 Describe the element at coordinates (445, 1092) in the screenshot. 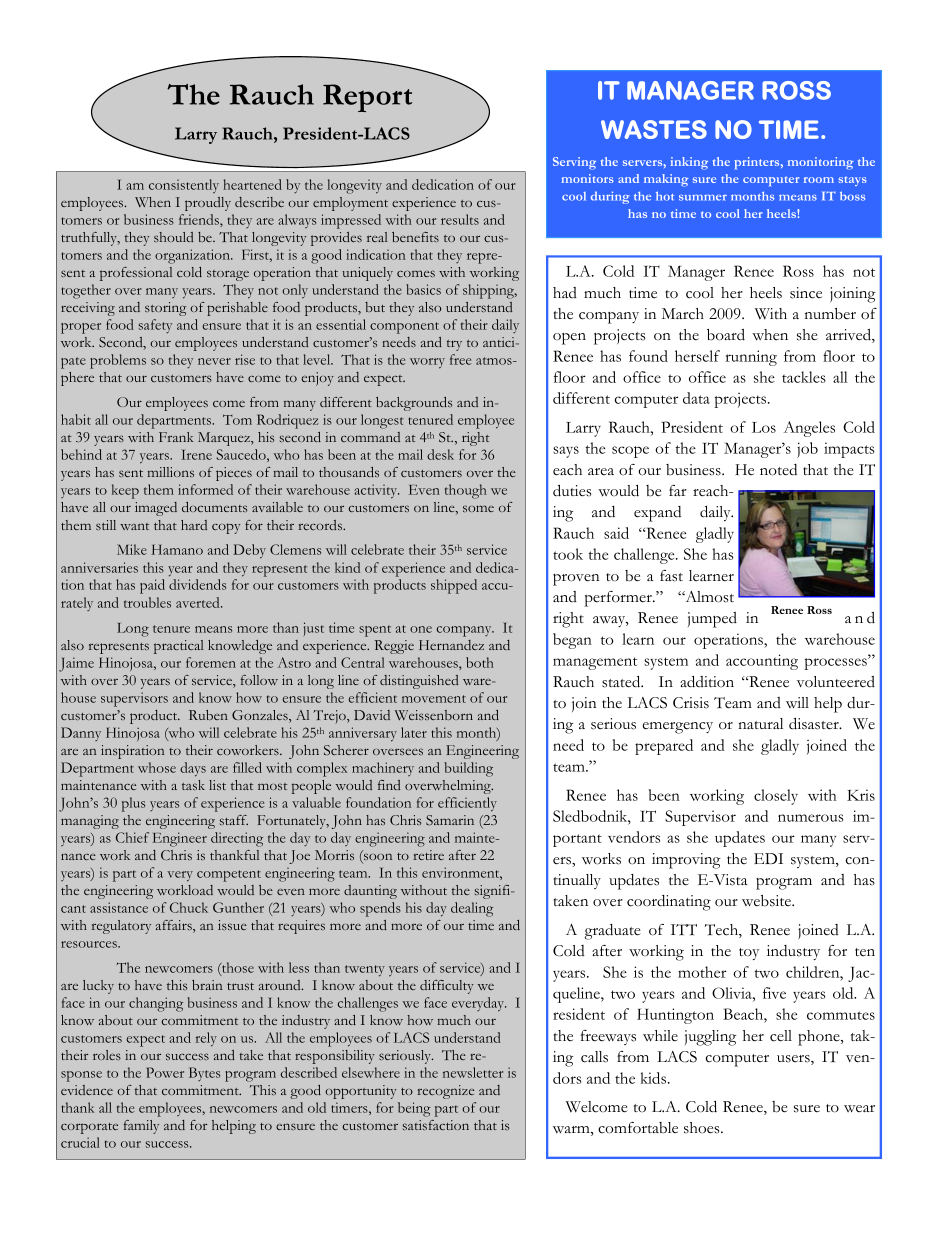

I see `recognize` at that location.
